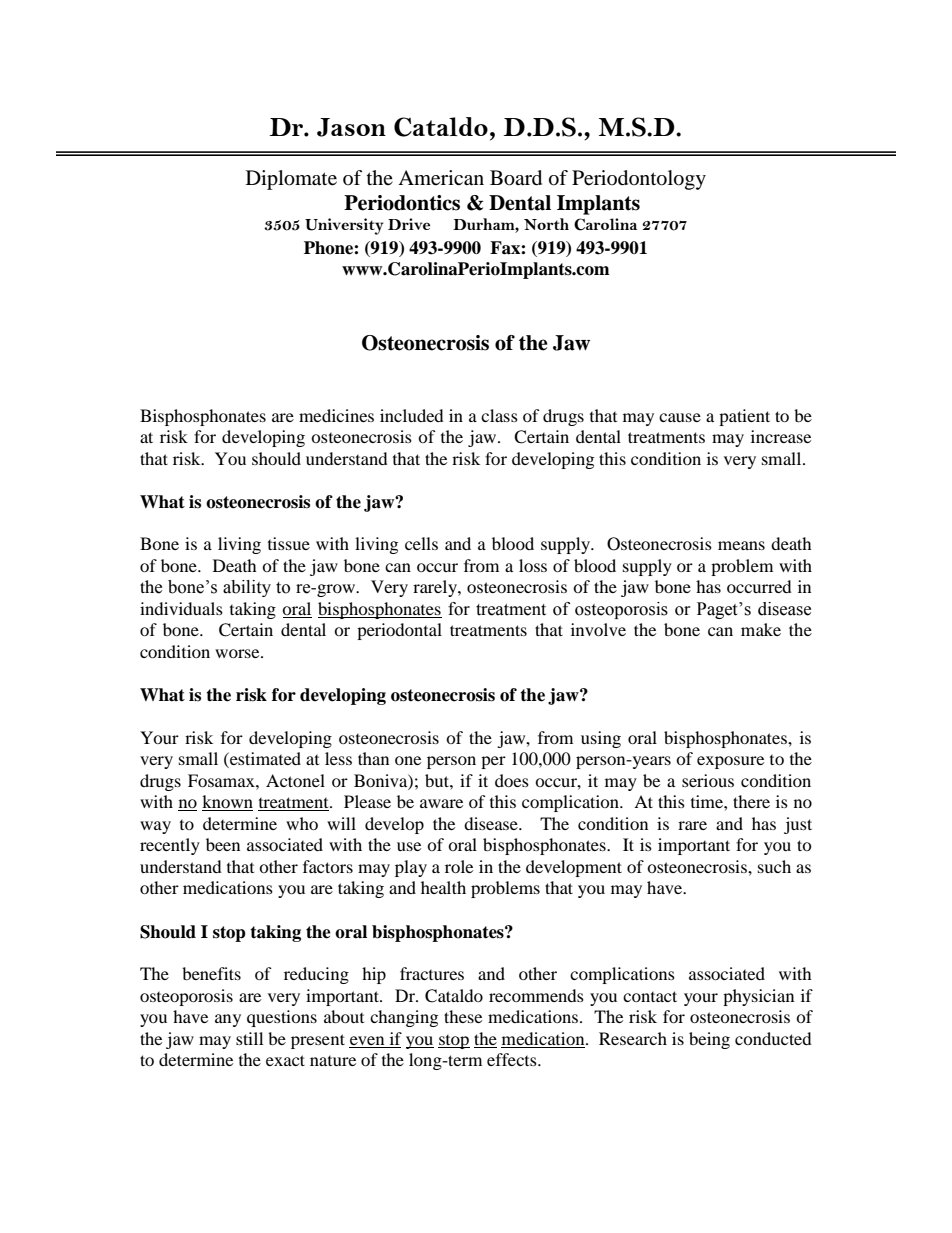 The image size is (952, 1233). What do you see at coordinates (336, 415) in the screenshot?
I see `medicines` at bounding box center [336, 415].
